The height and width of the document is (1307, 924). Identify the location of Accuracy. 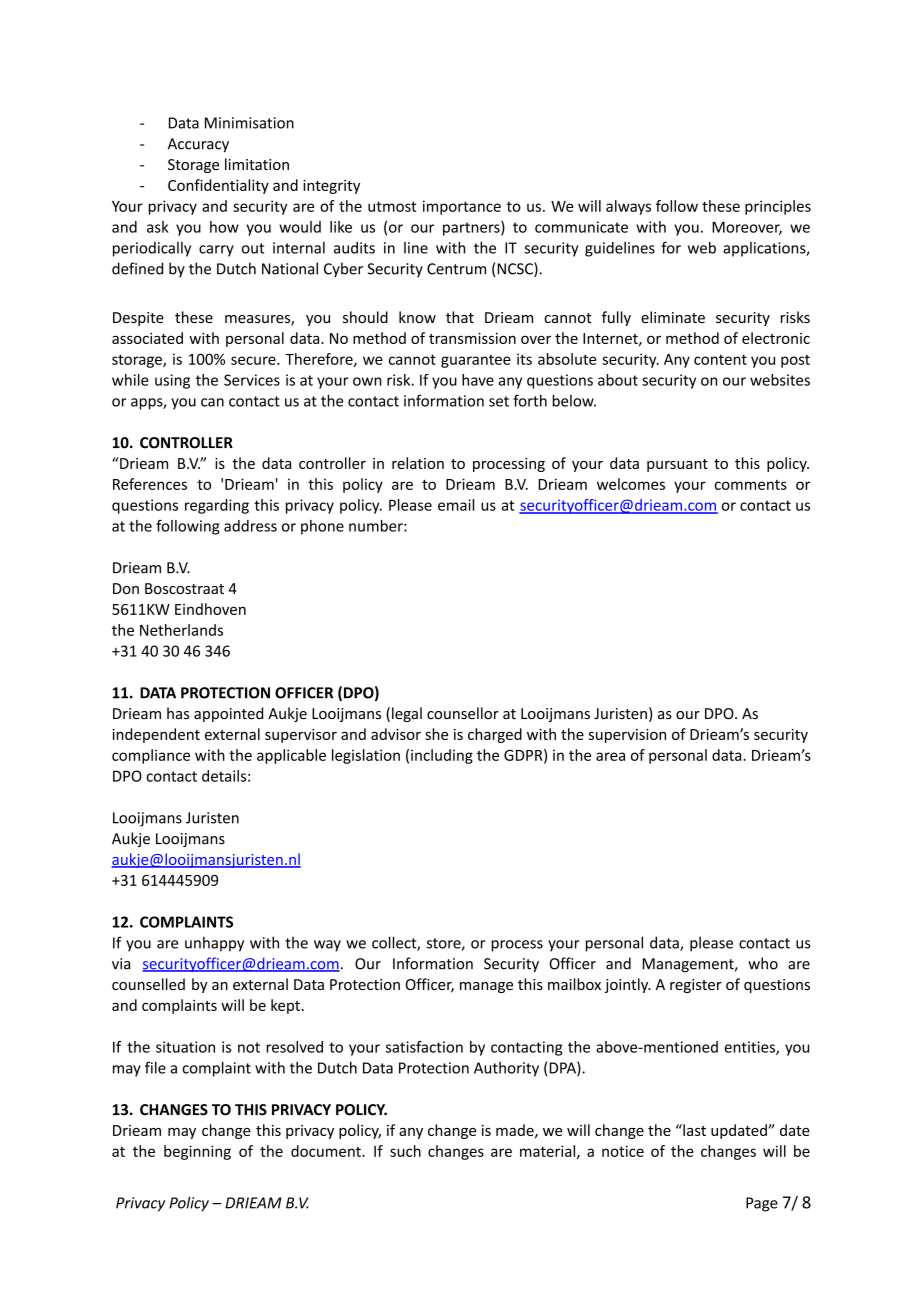
(198, 145).
